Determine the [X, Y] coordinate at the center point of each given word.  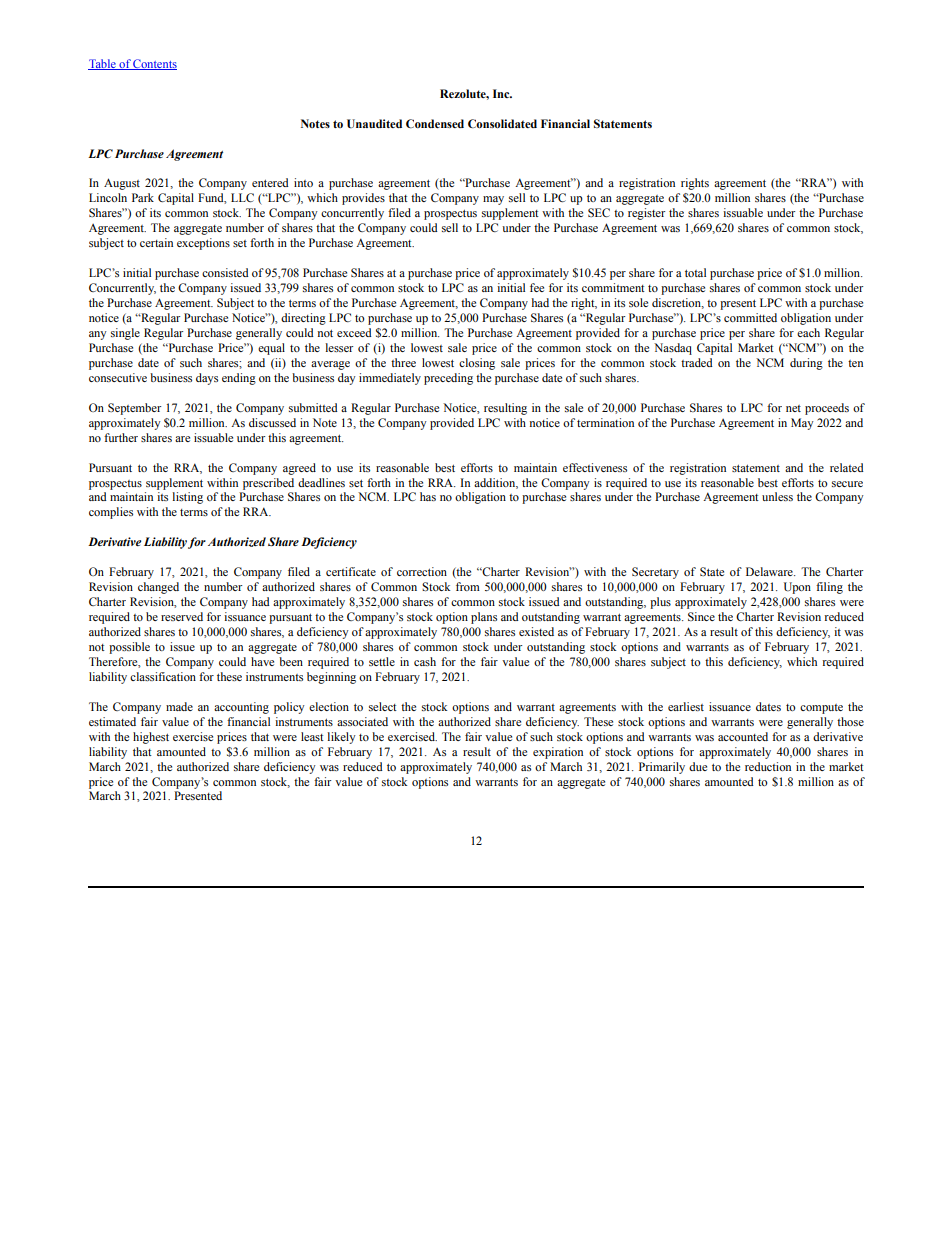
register [646, 214]
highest [151, 738]
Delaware [770, 571]
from [468, 586]
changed [158, 588]
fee [537, 287]
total [695, 272]
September [134, 409]
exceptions [203, 244]
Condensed [435, 123]
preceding [448, 379]
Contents [154, 64]
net [793, 408]
